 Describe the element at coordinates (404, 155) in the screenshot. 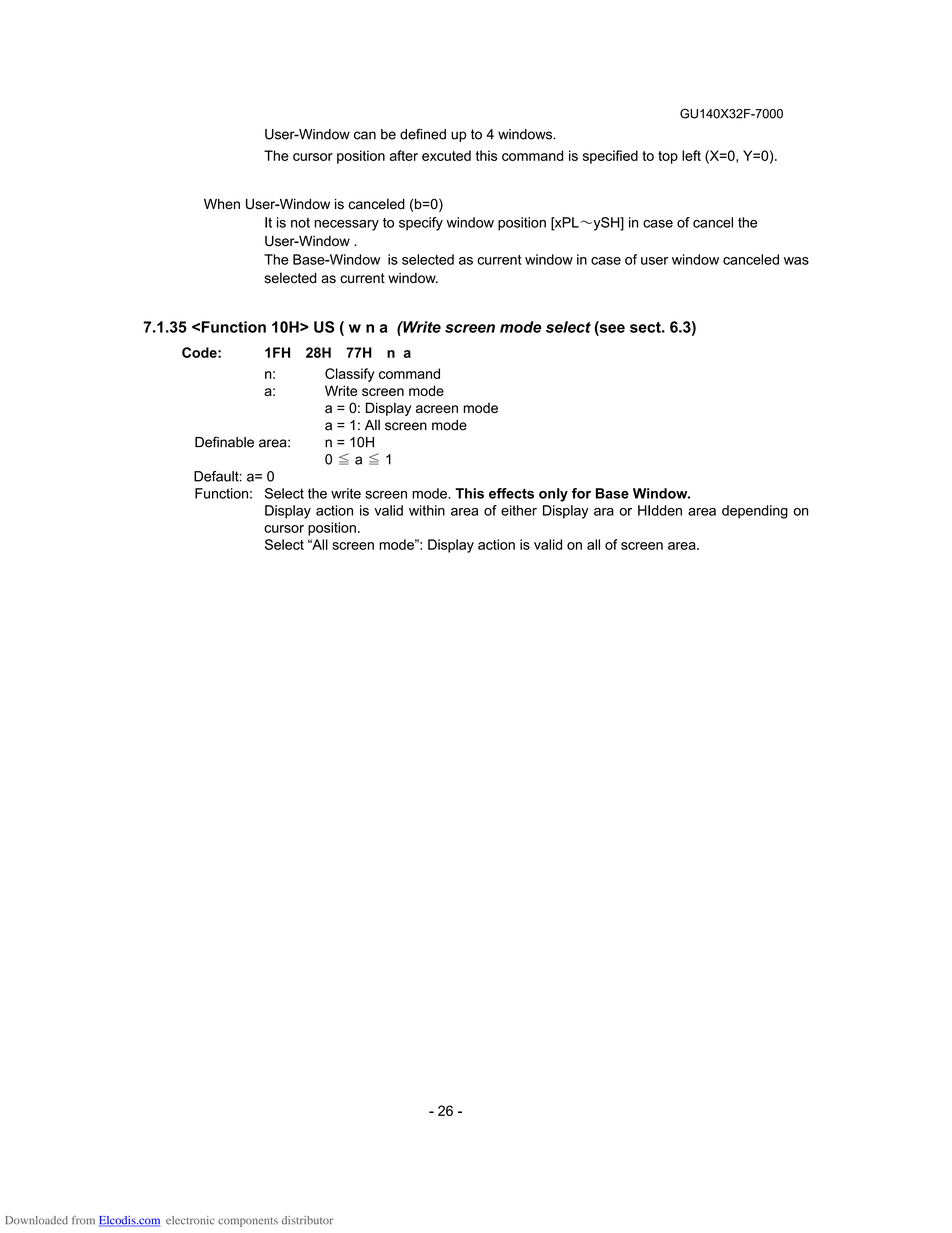

I see `after` at that location.
